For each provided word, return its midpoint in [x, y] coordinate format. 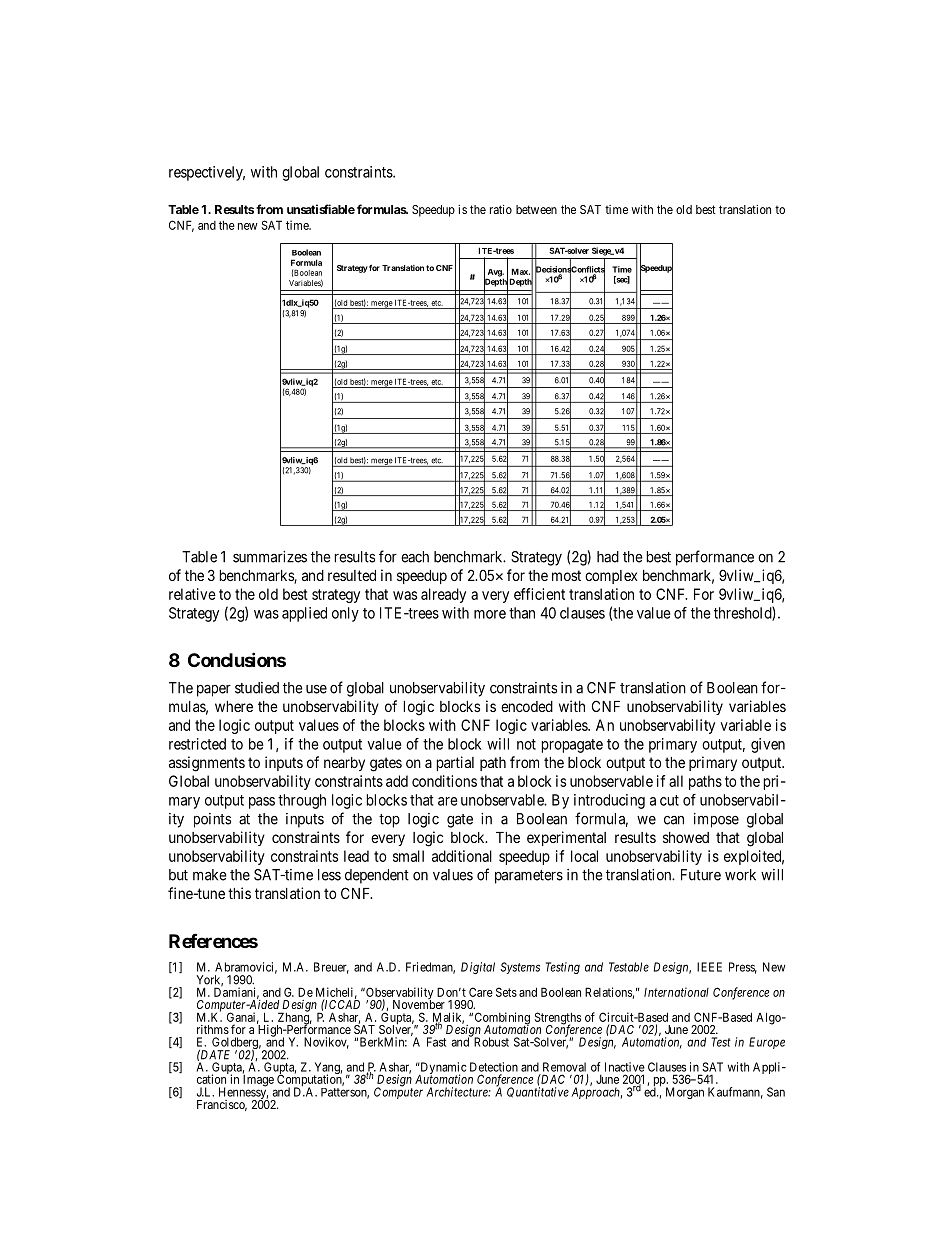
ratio [501, 209]
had [608, 557]
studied [257, 688]
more [490, 614]
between [536, 209]
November [419, 1003]
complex [611, 577]
